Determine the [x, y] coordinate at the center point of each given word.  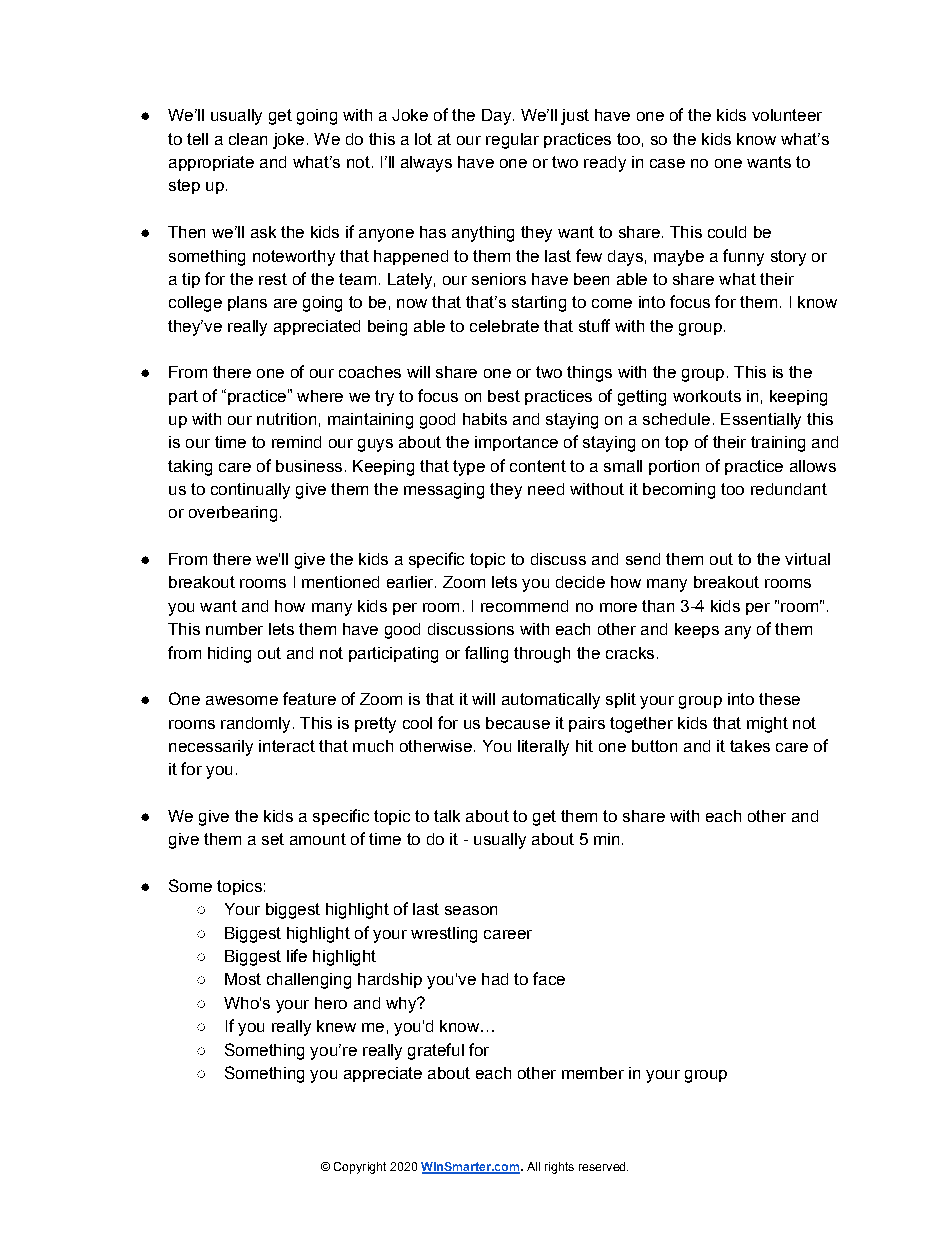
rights [559, 1168]
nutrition [286, 419]
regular [512, 141]
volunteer [787, 115]
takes [750, 746]
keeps [697, 630]
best [504, 396]
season [471, 910]
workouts [707, 396]
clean [248, 139]
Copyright [360, 1168]
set [273, 839]
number [234, 629]
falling [486, 654]
